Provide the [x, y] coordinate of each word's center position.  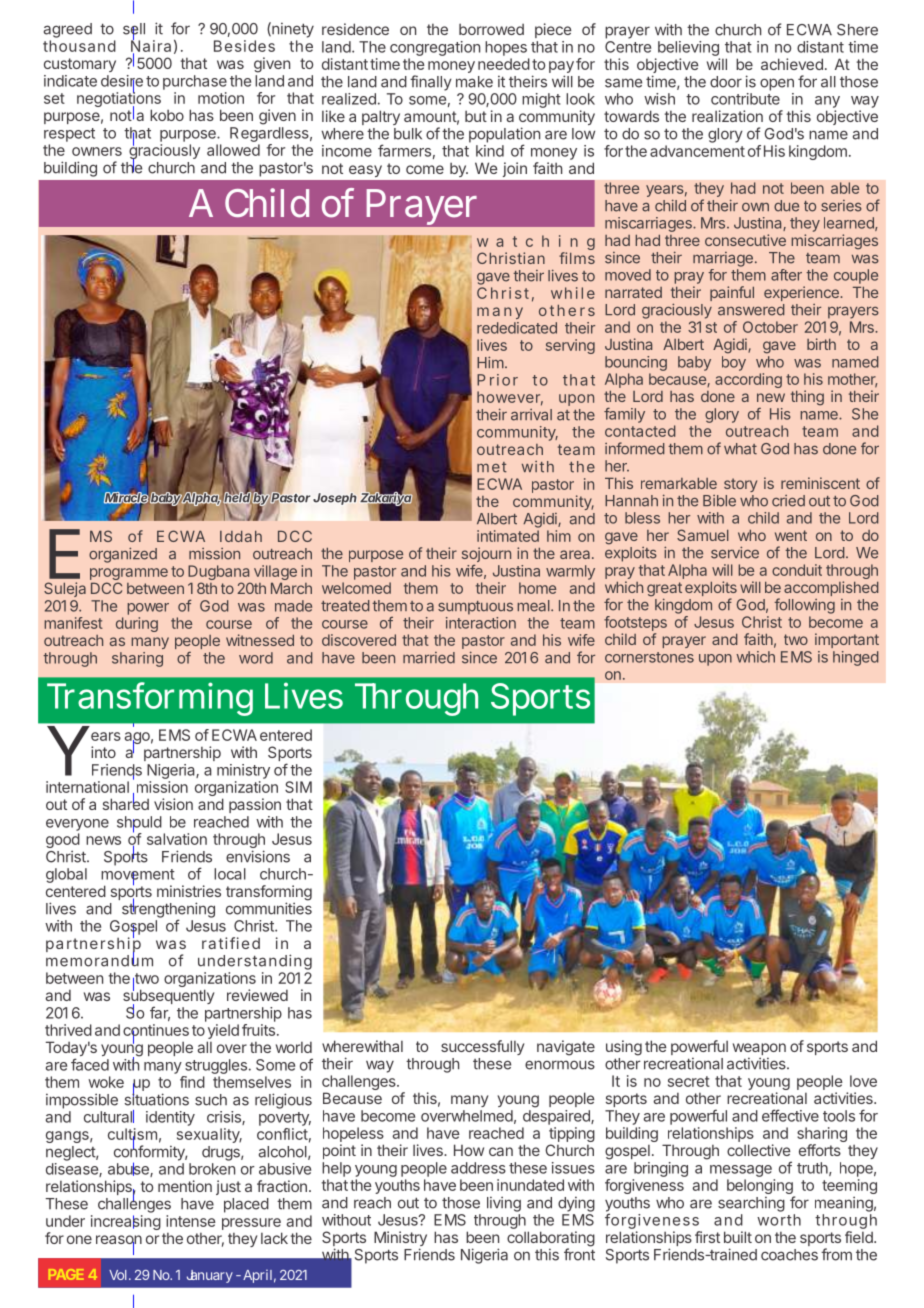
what [740, 449]
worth [779, 1220]
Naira [151, 46]
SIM [298, 787]
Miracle [126, 498]
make [474, 82]
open [777, 84]
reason [119, 1241]
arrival [531, 415]
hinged [856, 658]
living [504, 1204]
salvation [177, 839]
